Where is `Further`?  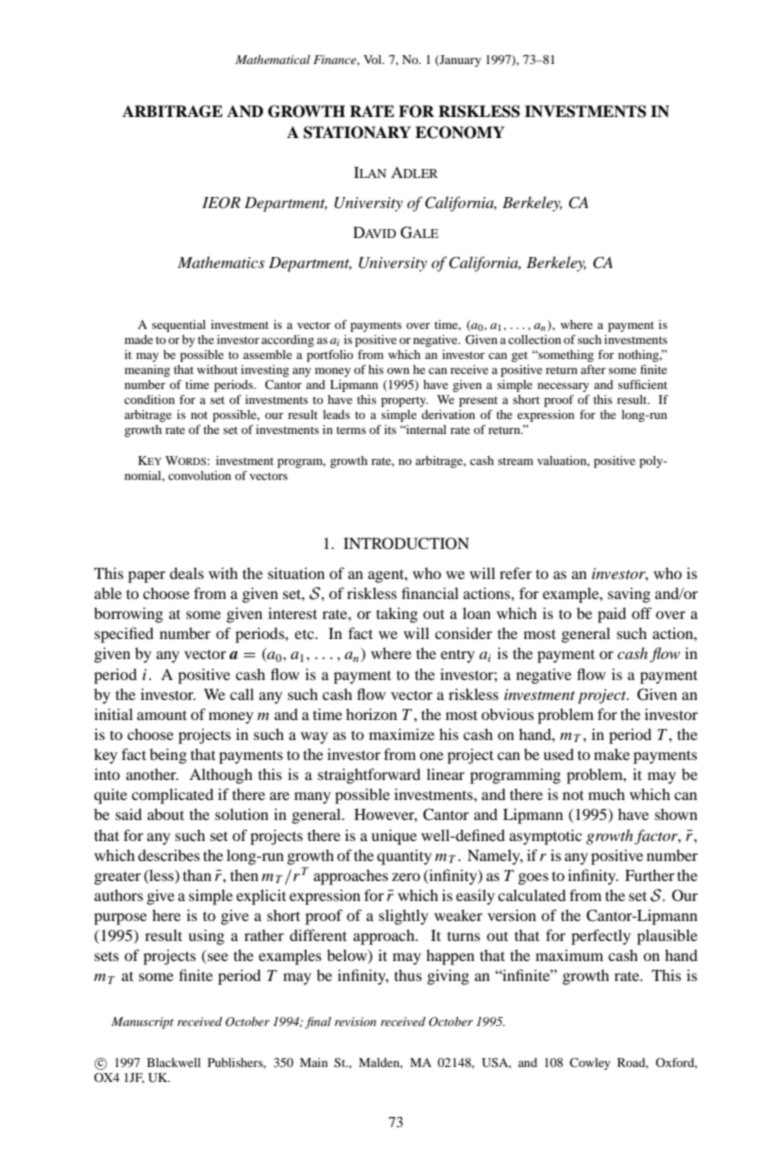 Further is located at coordinates (650, 875).
